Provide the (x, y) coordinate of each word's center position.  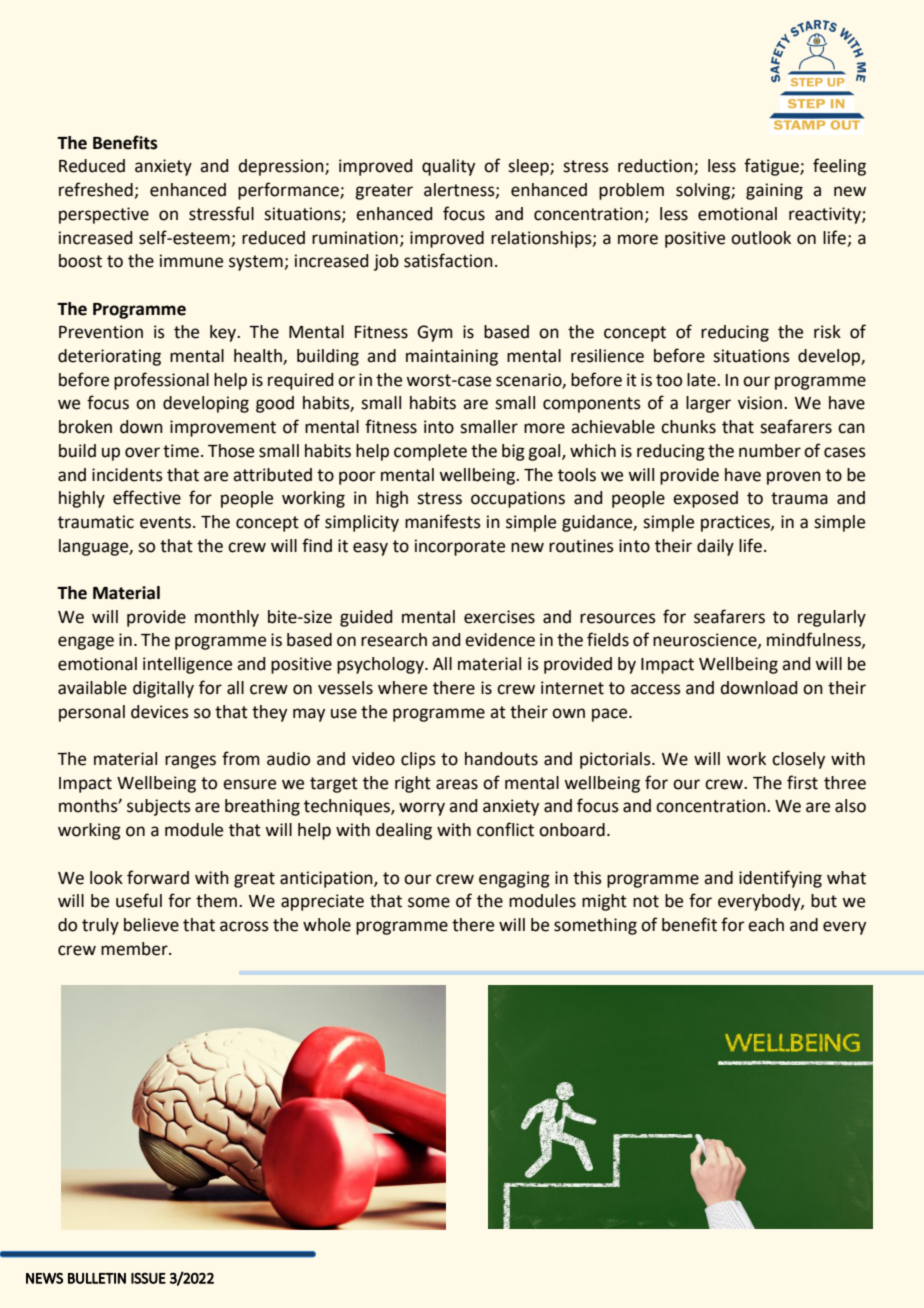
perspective (104, 215)
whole (327, 925)
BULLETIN (97, 1278)
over (142, 452)
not (646, 901)
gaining (774, 191)
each (766, 925)
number (770, 451)
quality (448, 167)
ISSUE (148, 1278)
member (135, 949)
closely (798, 760)
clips (418, 760)
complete (430, 452)
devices (160, 712)
